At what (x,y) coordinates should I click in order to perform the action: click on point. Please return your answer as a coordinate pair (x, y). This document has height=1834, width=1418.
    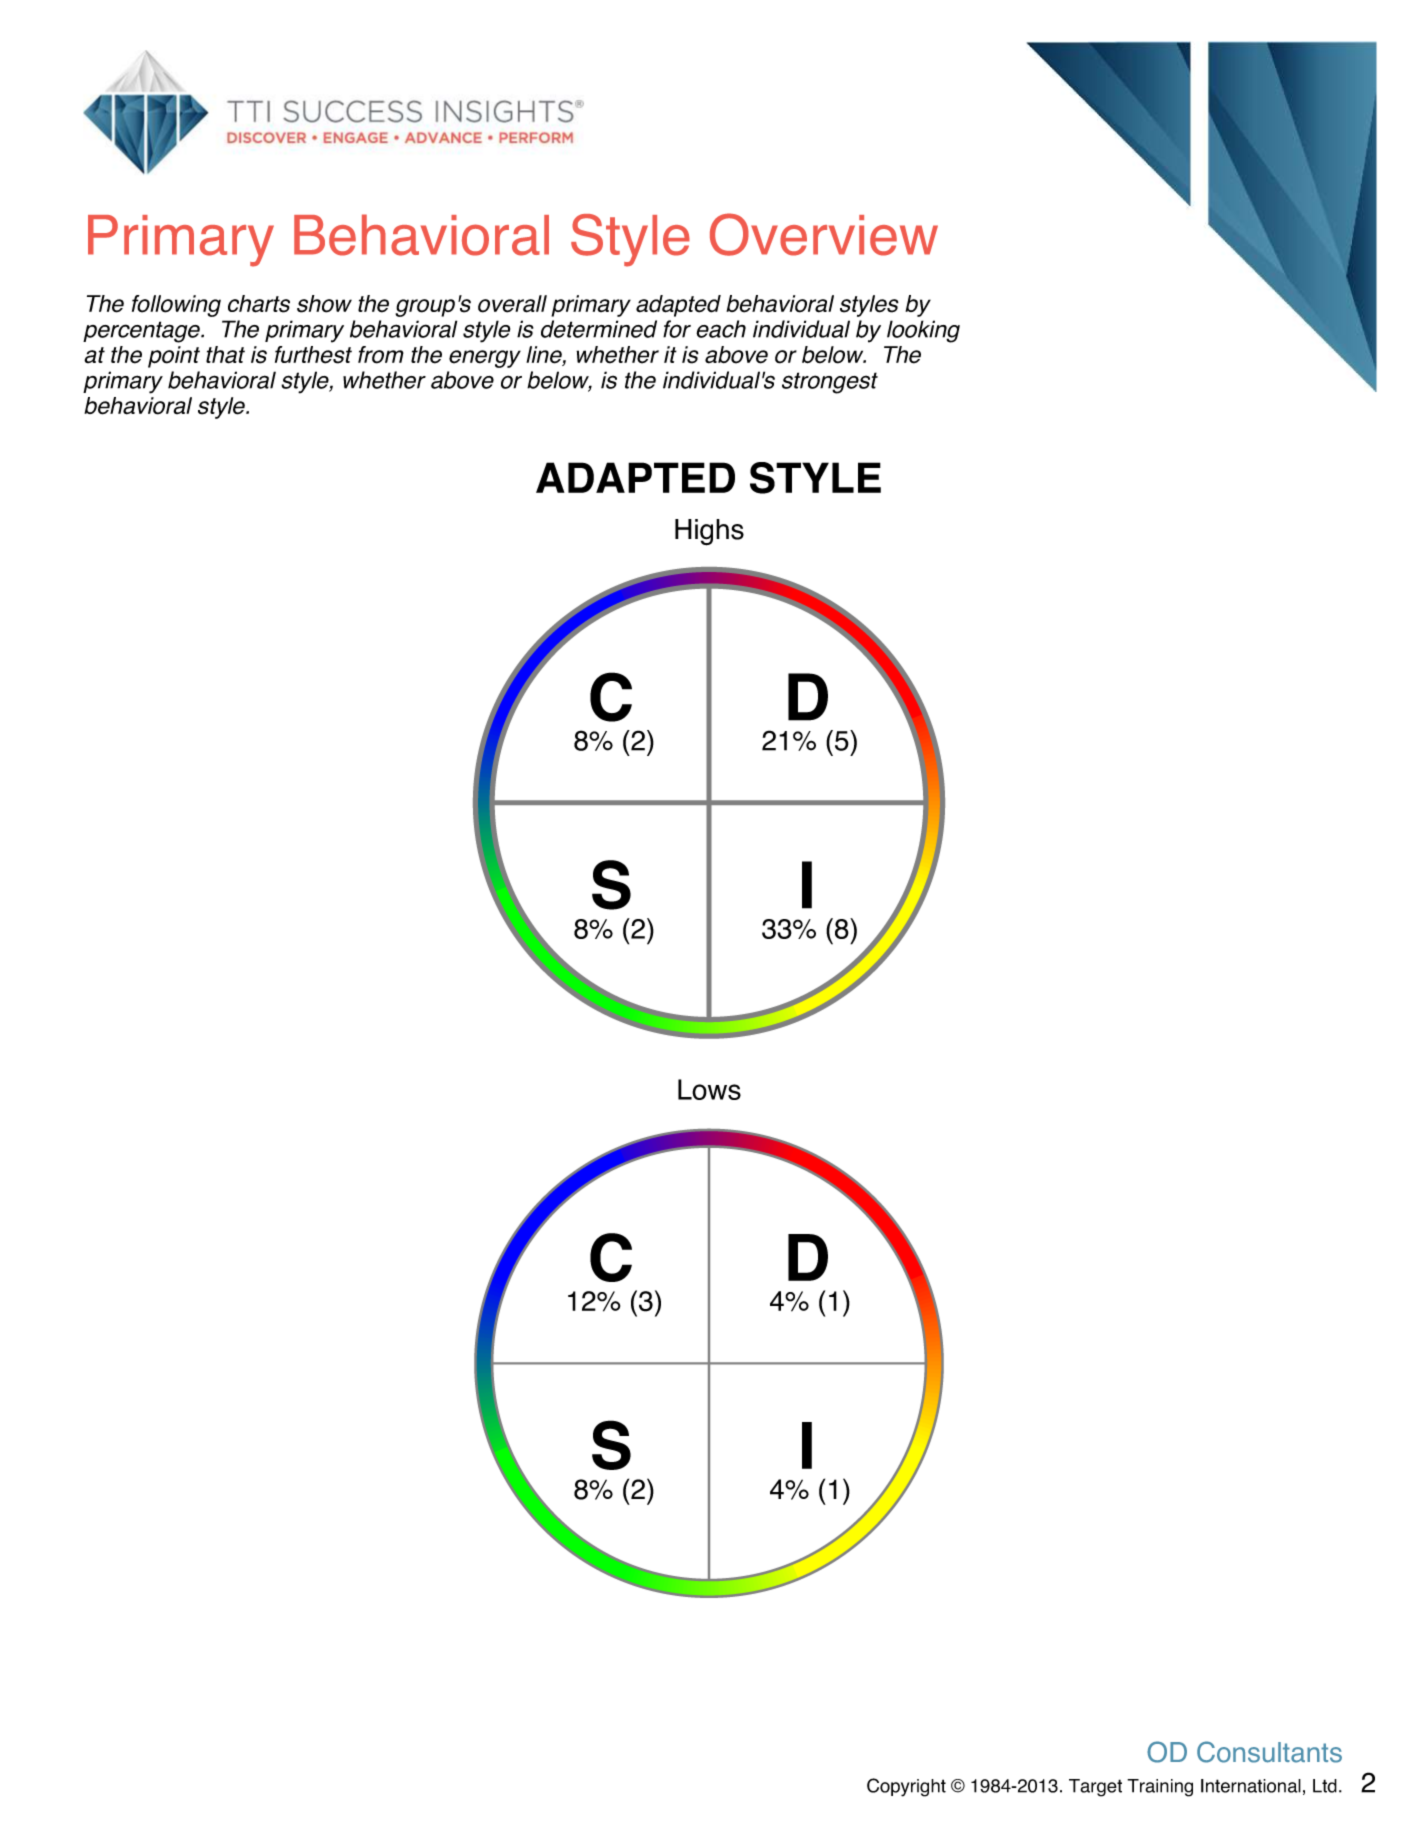
    Looking at the image, I should click on (174, 357).
